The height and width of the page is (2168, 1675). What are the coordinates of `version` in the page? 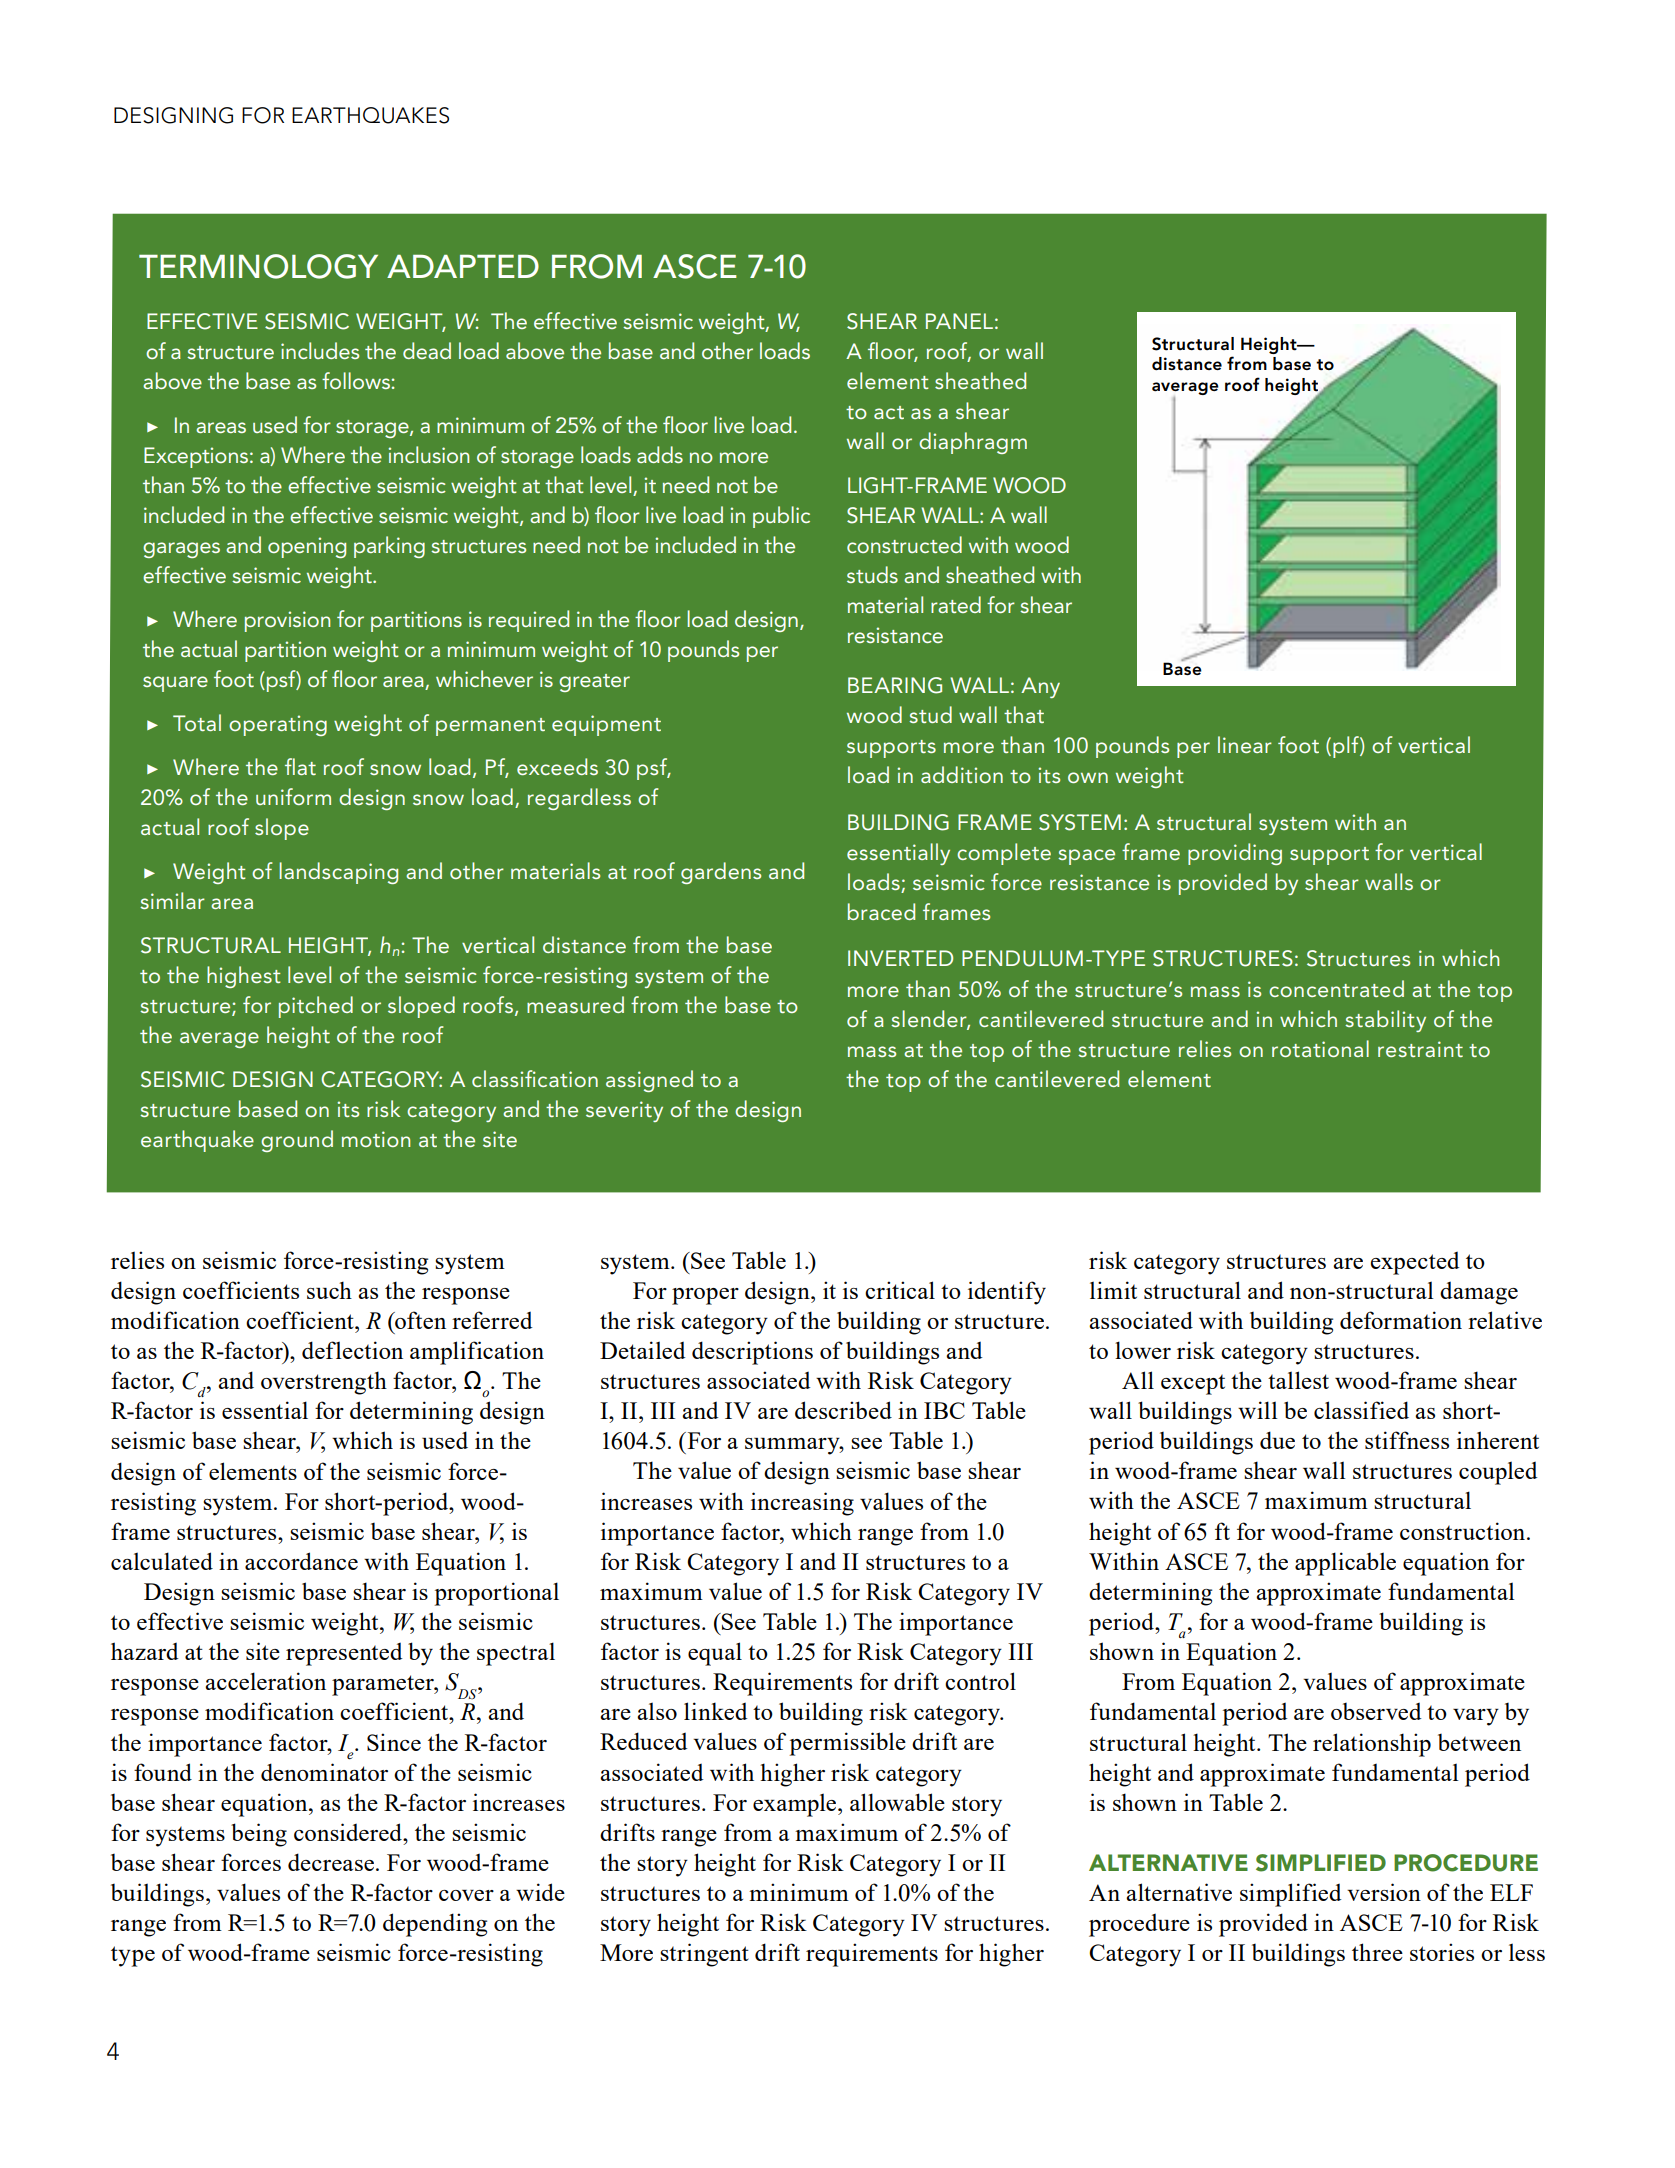 It's located at (1384, 1892).
